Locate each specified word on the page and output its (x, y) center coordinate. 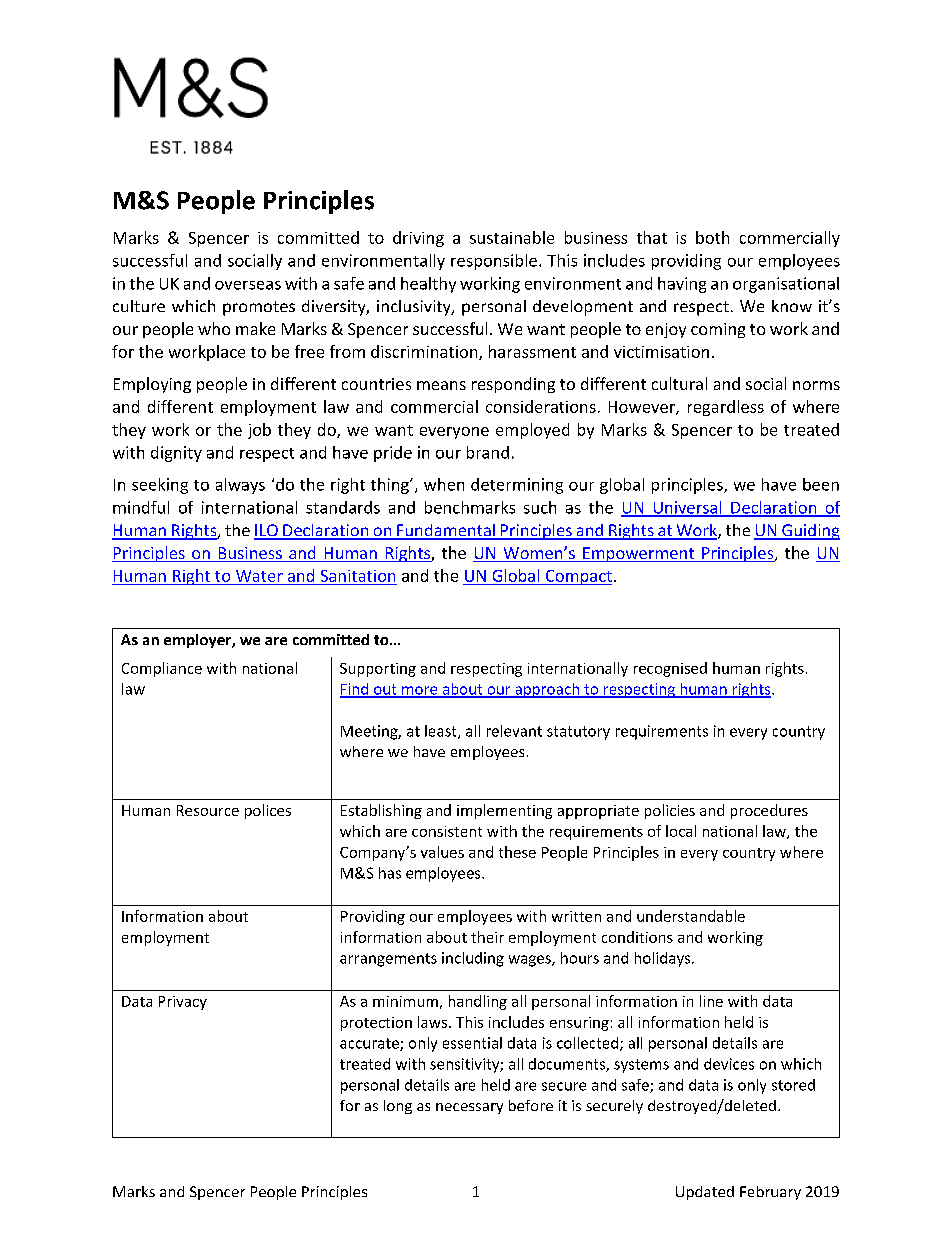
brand (488, 452)
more (420, 691)
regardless (726, 408)
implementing (504, 811)
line (711, 1001)
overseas (248, 285)
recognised (670, 669)
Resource (208, 810)
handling (478, 1002)
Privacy (183, 1003)
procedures (769, 811)
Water (259, 576)
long (398, 1107)
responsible (494, 262)
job (259, 431)
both (712, 237)
